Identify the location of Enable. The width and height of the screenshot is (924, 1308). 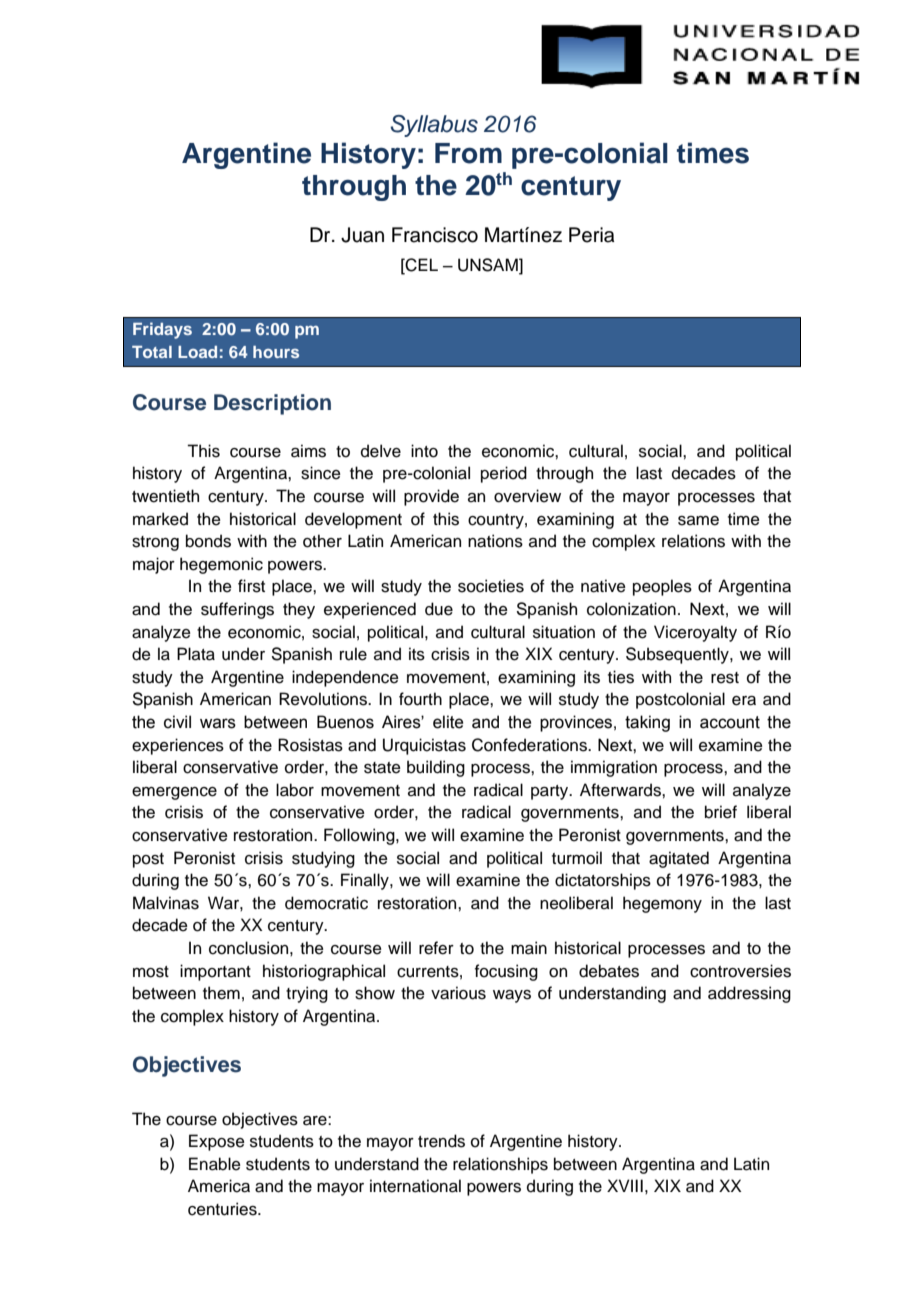
(215, 1164).
